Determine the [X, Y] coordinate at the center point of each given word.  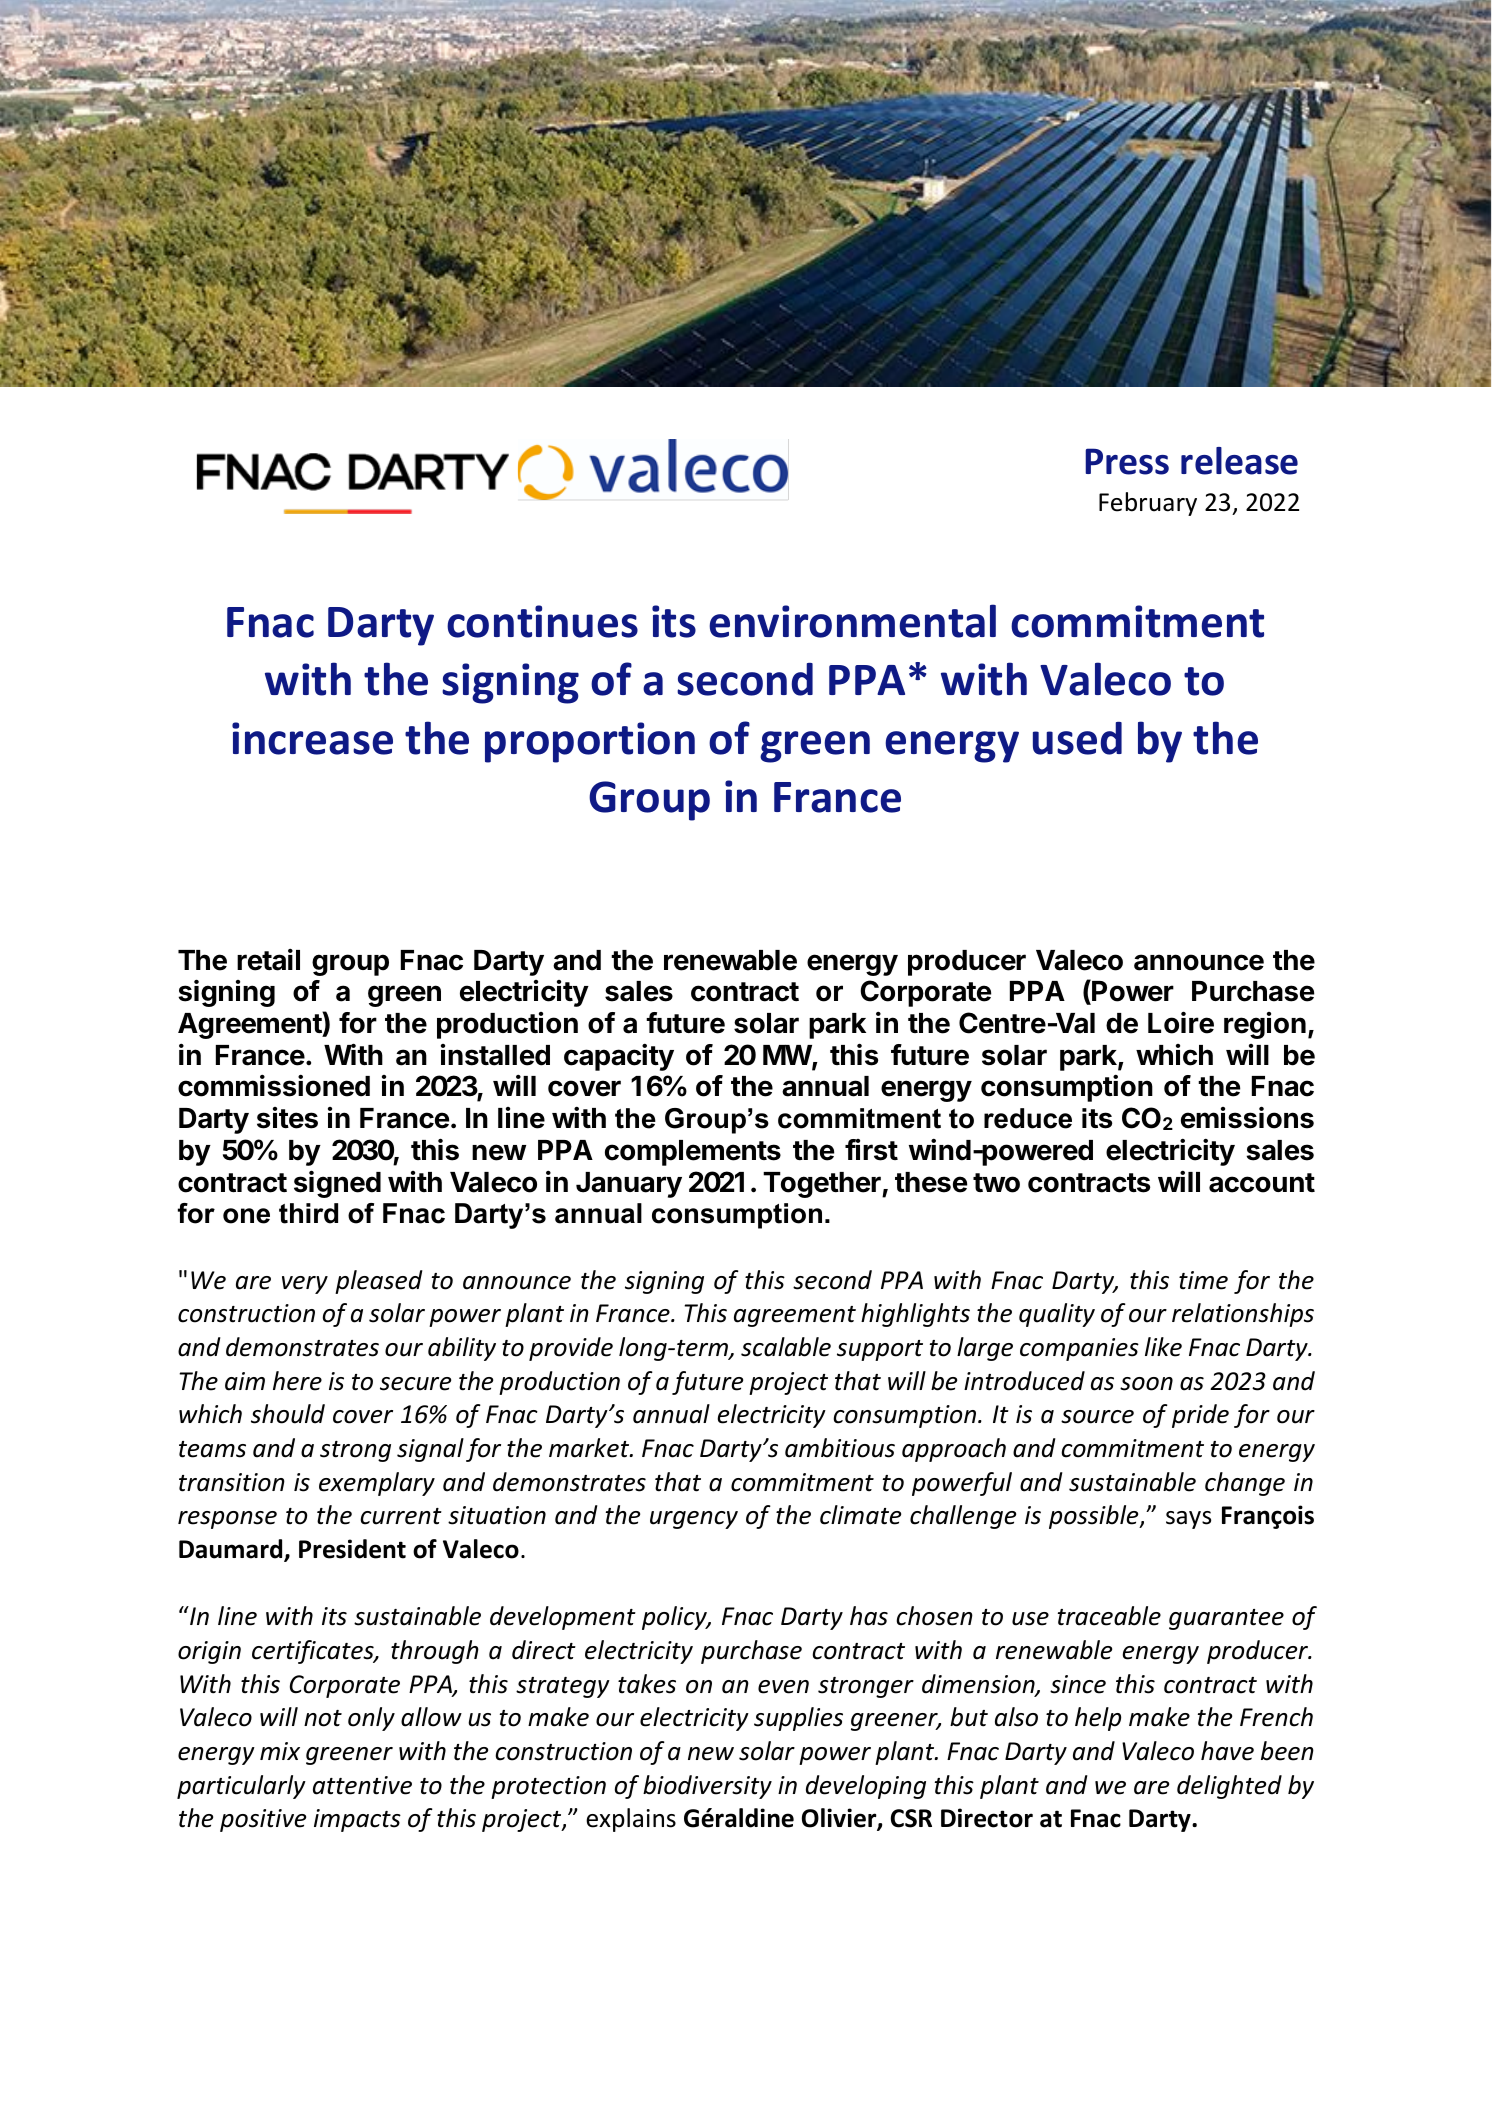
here [297, 1381]
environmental [852, 621]
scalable [786, 1347]
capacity [619, 1057]
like [1163, 1347]
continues [542, 621]
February [1148, 504]
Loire [1181, 1022]
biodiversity [707, 1787]
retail [268, 960]
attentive [362, 1785]
